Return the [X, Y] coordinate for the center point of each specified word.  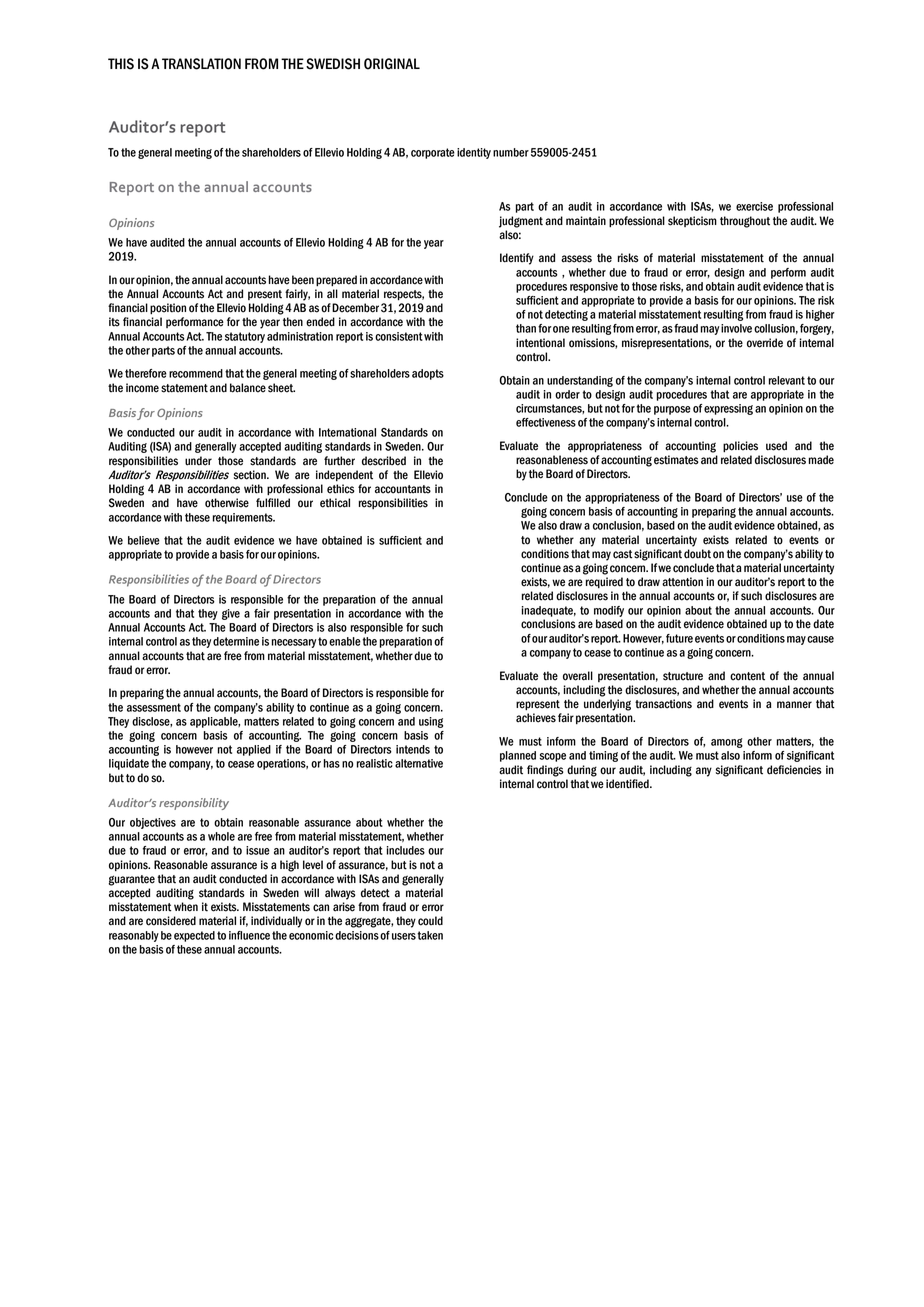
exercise [754, 206]
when [186, 907]
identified [628, 784]
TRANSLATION [201, 64]
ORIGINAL [392, 64]
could [430, 921]
